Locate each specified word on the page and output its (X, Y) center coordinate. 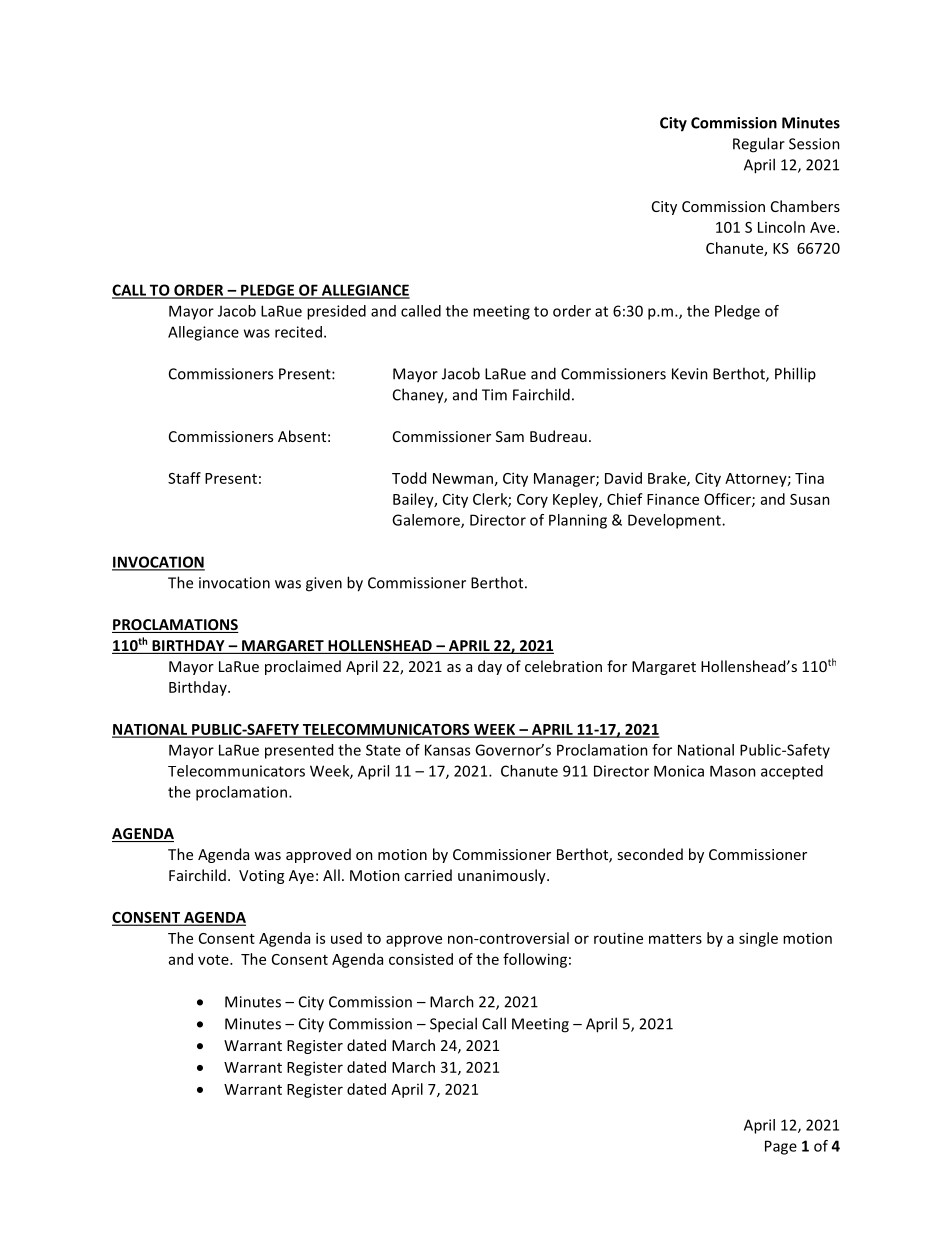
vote (214, 960)
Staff (184, 478)
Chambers (805, 206)
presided (336, 312)
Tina (809, 478)
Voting (261, 877)
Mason (733, 771)
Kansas (447, 750)
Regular (759, 145)
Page (781, 1147)
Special (453, 1025)
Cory (532, 501)
